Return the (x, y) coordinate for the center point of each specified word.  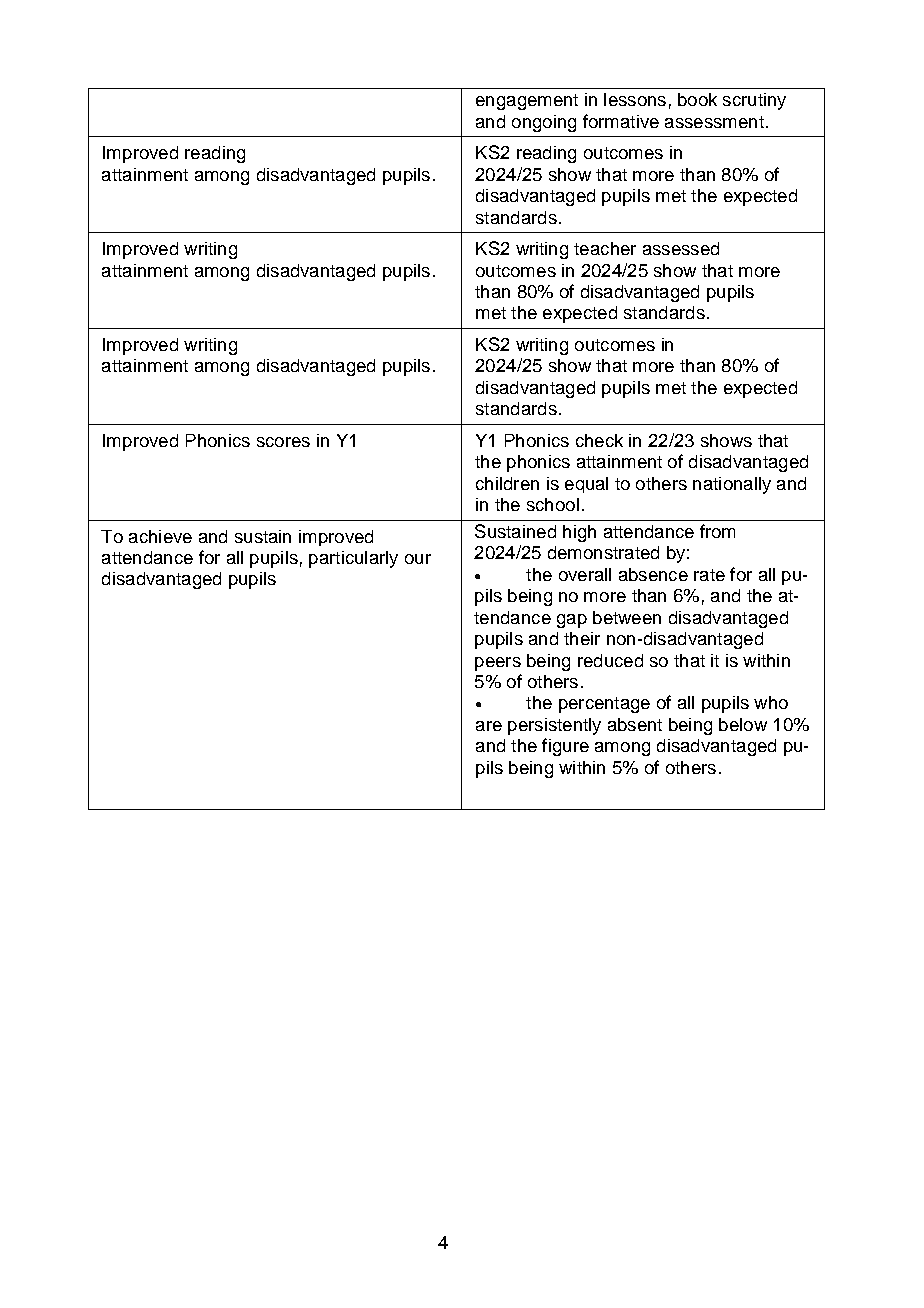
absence (653, 574)
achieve (160, 536)
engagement (527, 102)
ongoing (544, 123)
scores (283, 442)
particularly (353, 559)
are (489, 726)
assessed (681, 248)
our (418, 559)
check (599, 440)
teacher (605, 248)
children (507, 483)
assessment (714, 122)
